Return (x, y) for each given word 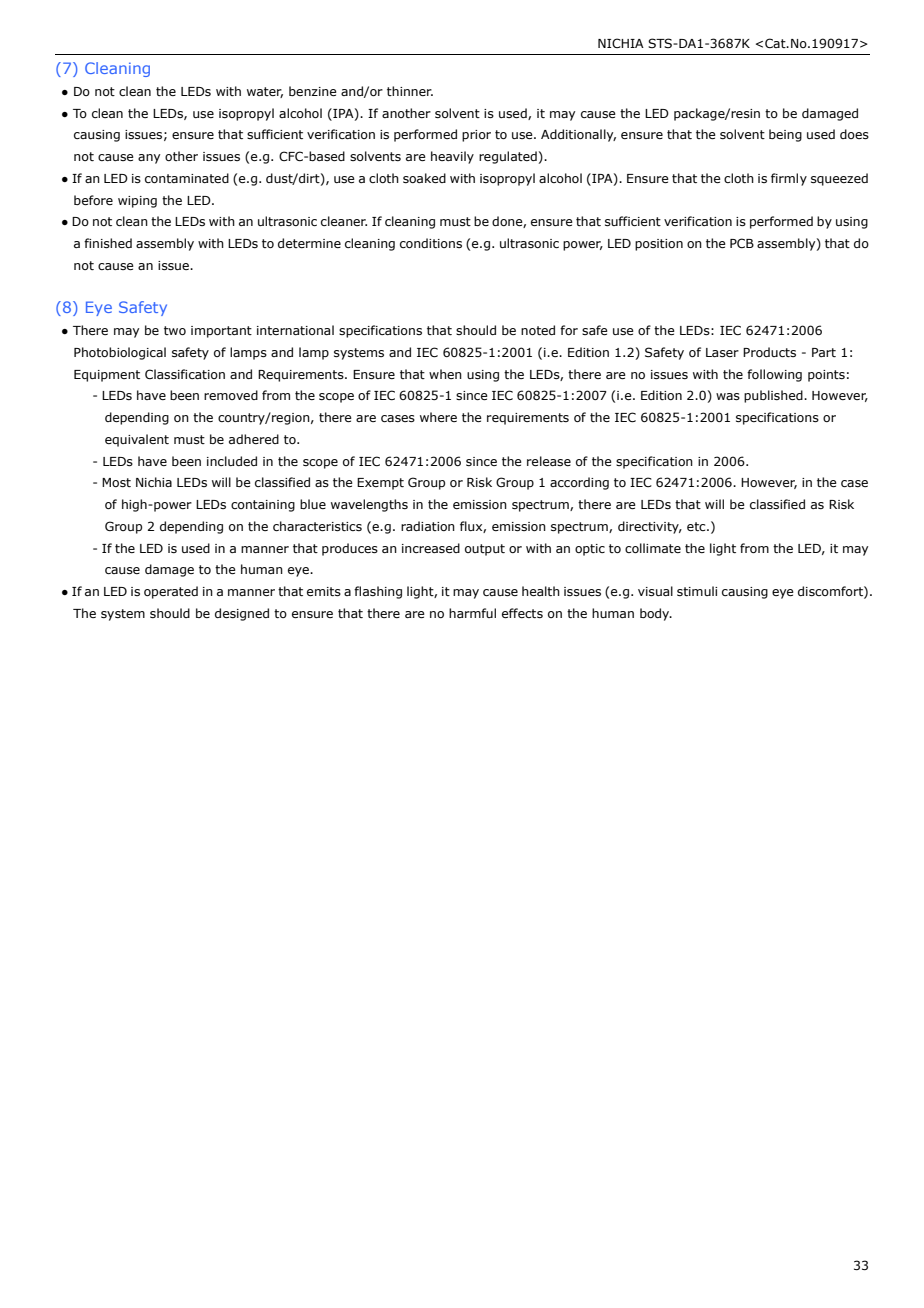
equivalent (137, 440)
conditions (431, 243)
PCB (742, 243)
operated (171, 592)
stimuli (697, 591)
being (785, 135)
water (265, 92)
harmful (472, 613)
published (774, 396)
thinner (410, 91)
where (438, 417)
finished (108, 243)
